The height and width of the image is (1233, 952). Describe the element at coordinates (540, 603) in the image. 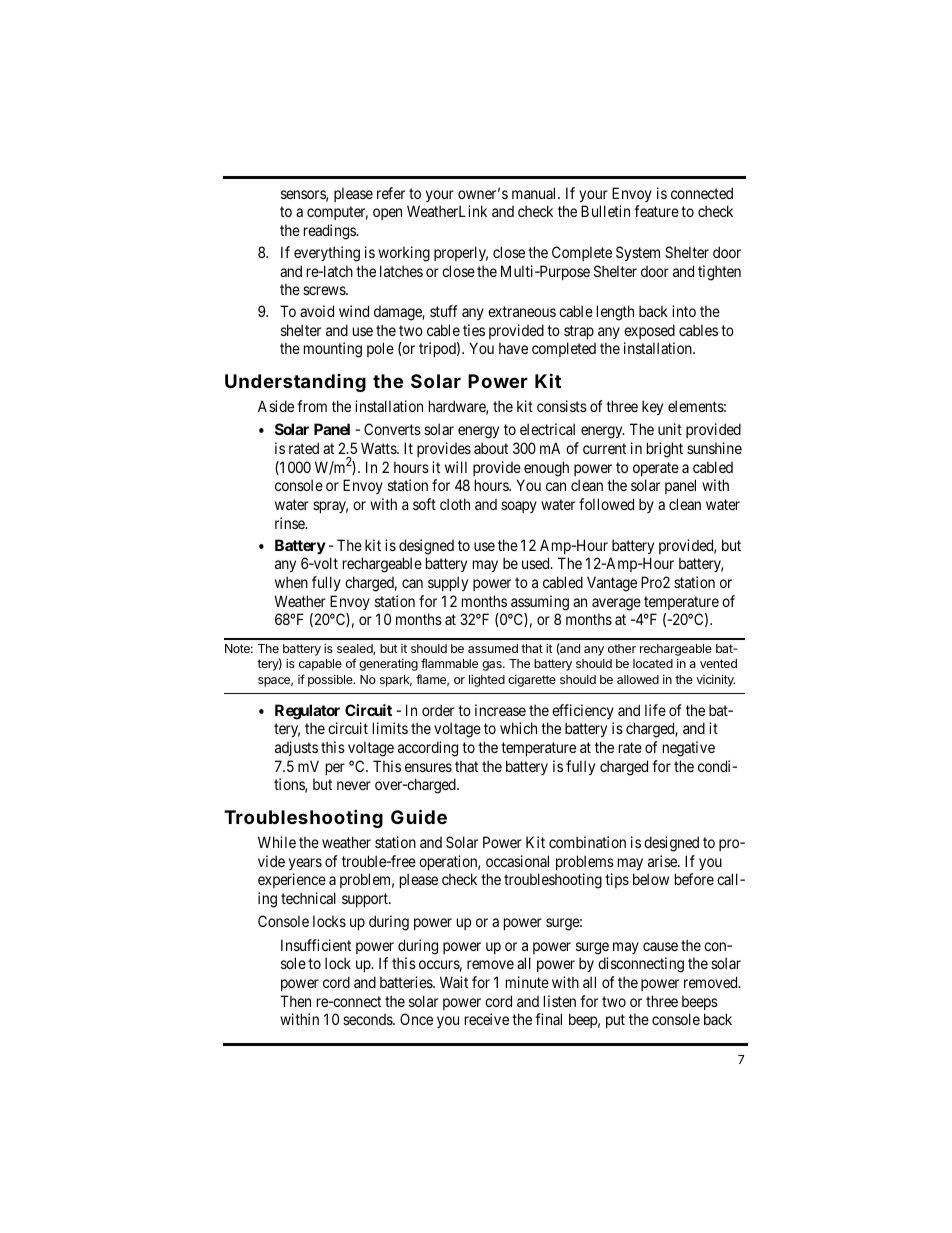

I see `assuming` at that location.
